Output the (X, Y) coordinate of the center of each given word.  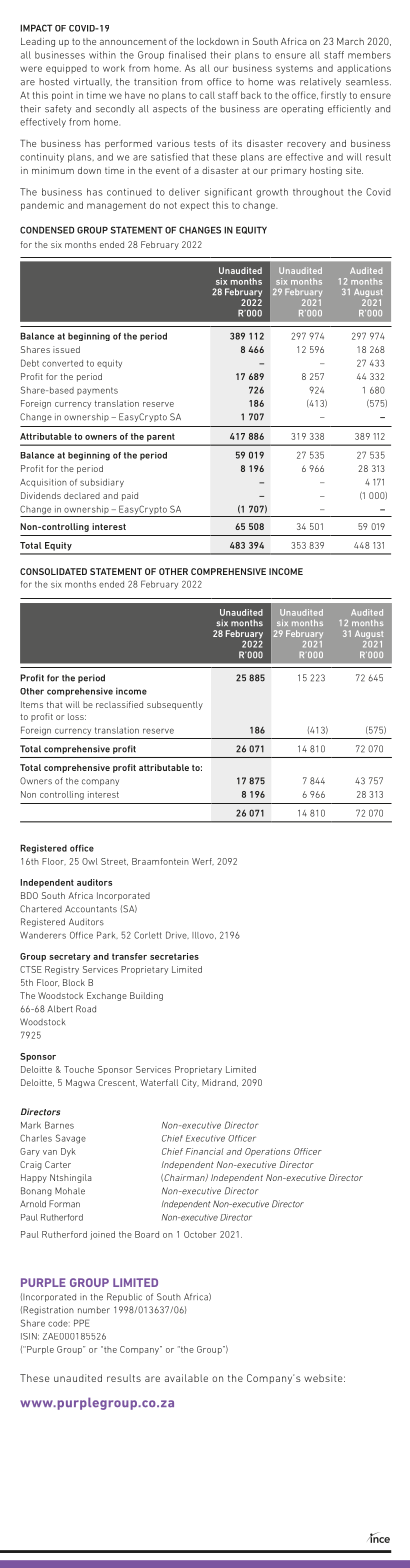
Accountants (91, 909)
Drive (177, 935)
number (94, 1310)
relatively (320, 82)
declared (82, 495)
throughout (318, 193)
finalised (187, 55)
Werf (203, 861)
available (186, 1378)
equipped (66, 69)
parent (160, 438)
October (200, 1234)
